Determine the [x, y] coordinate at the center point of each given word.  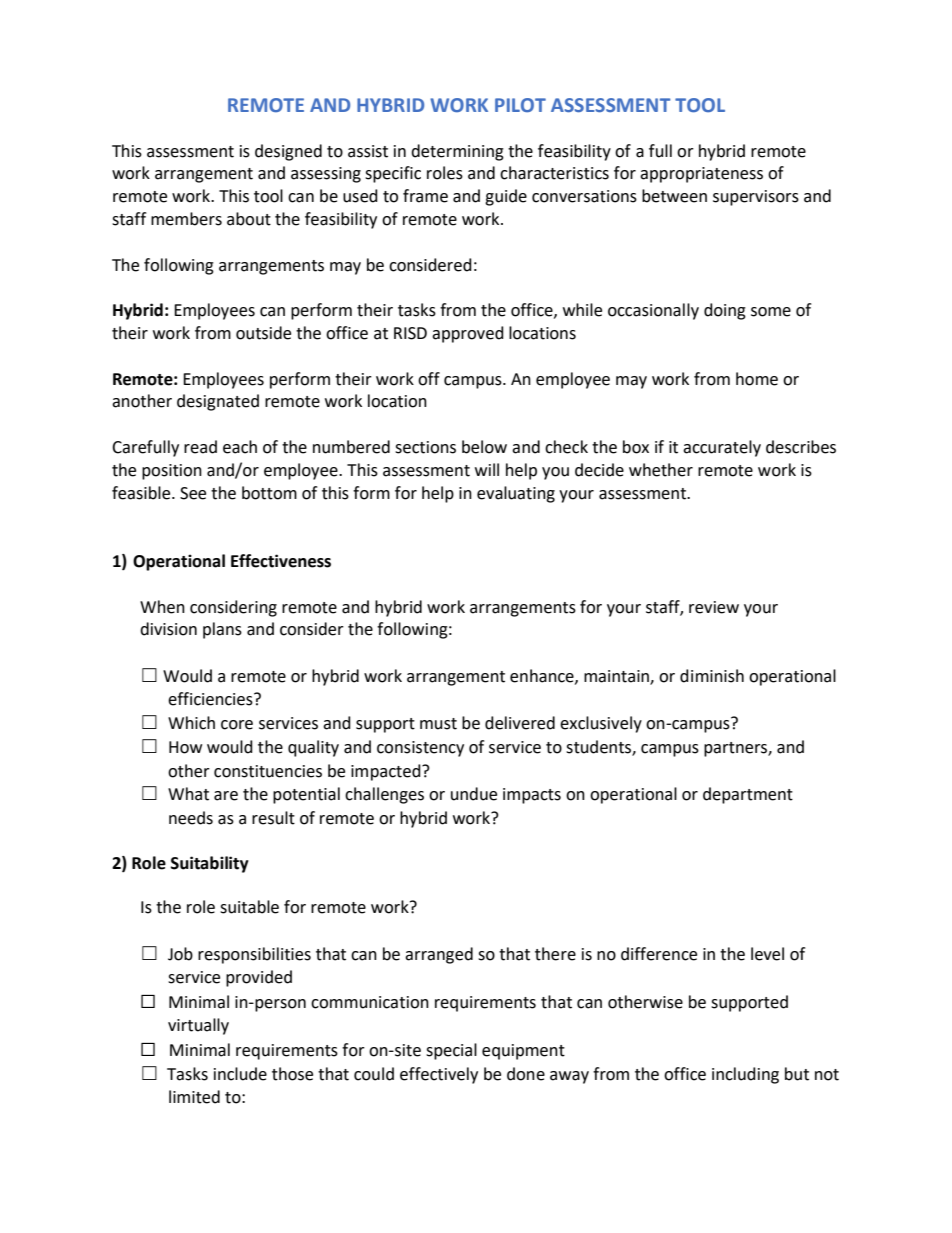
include [240, 1074]
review [714, 607]
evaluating [516, 494]
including [745, 1075]
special [451, 1051]
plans [222, 630]
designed [288, 152]
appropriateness [701, 175]
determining [457, 152]
